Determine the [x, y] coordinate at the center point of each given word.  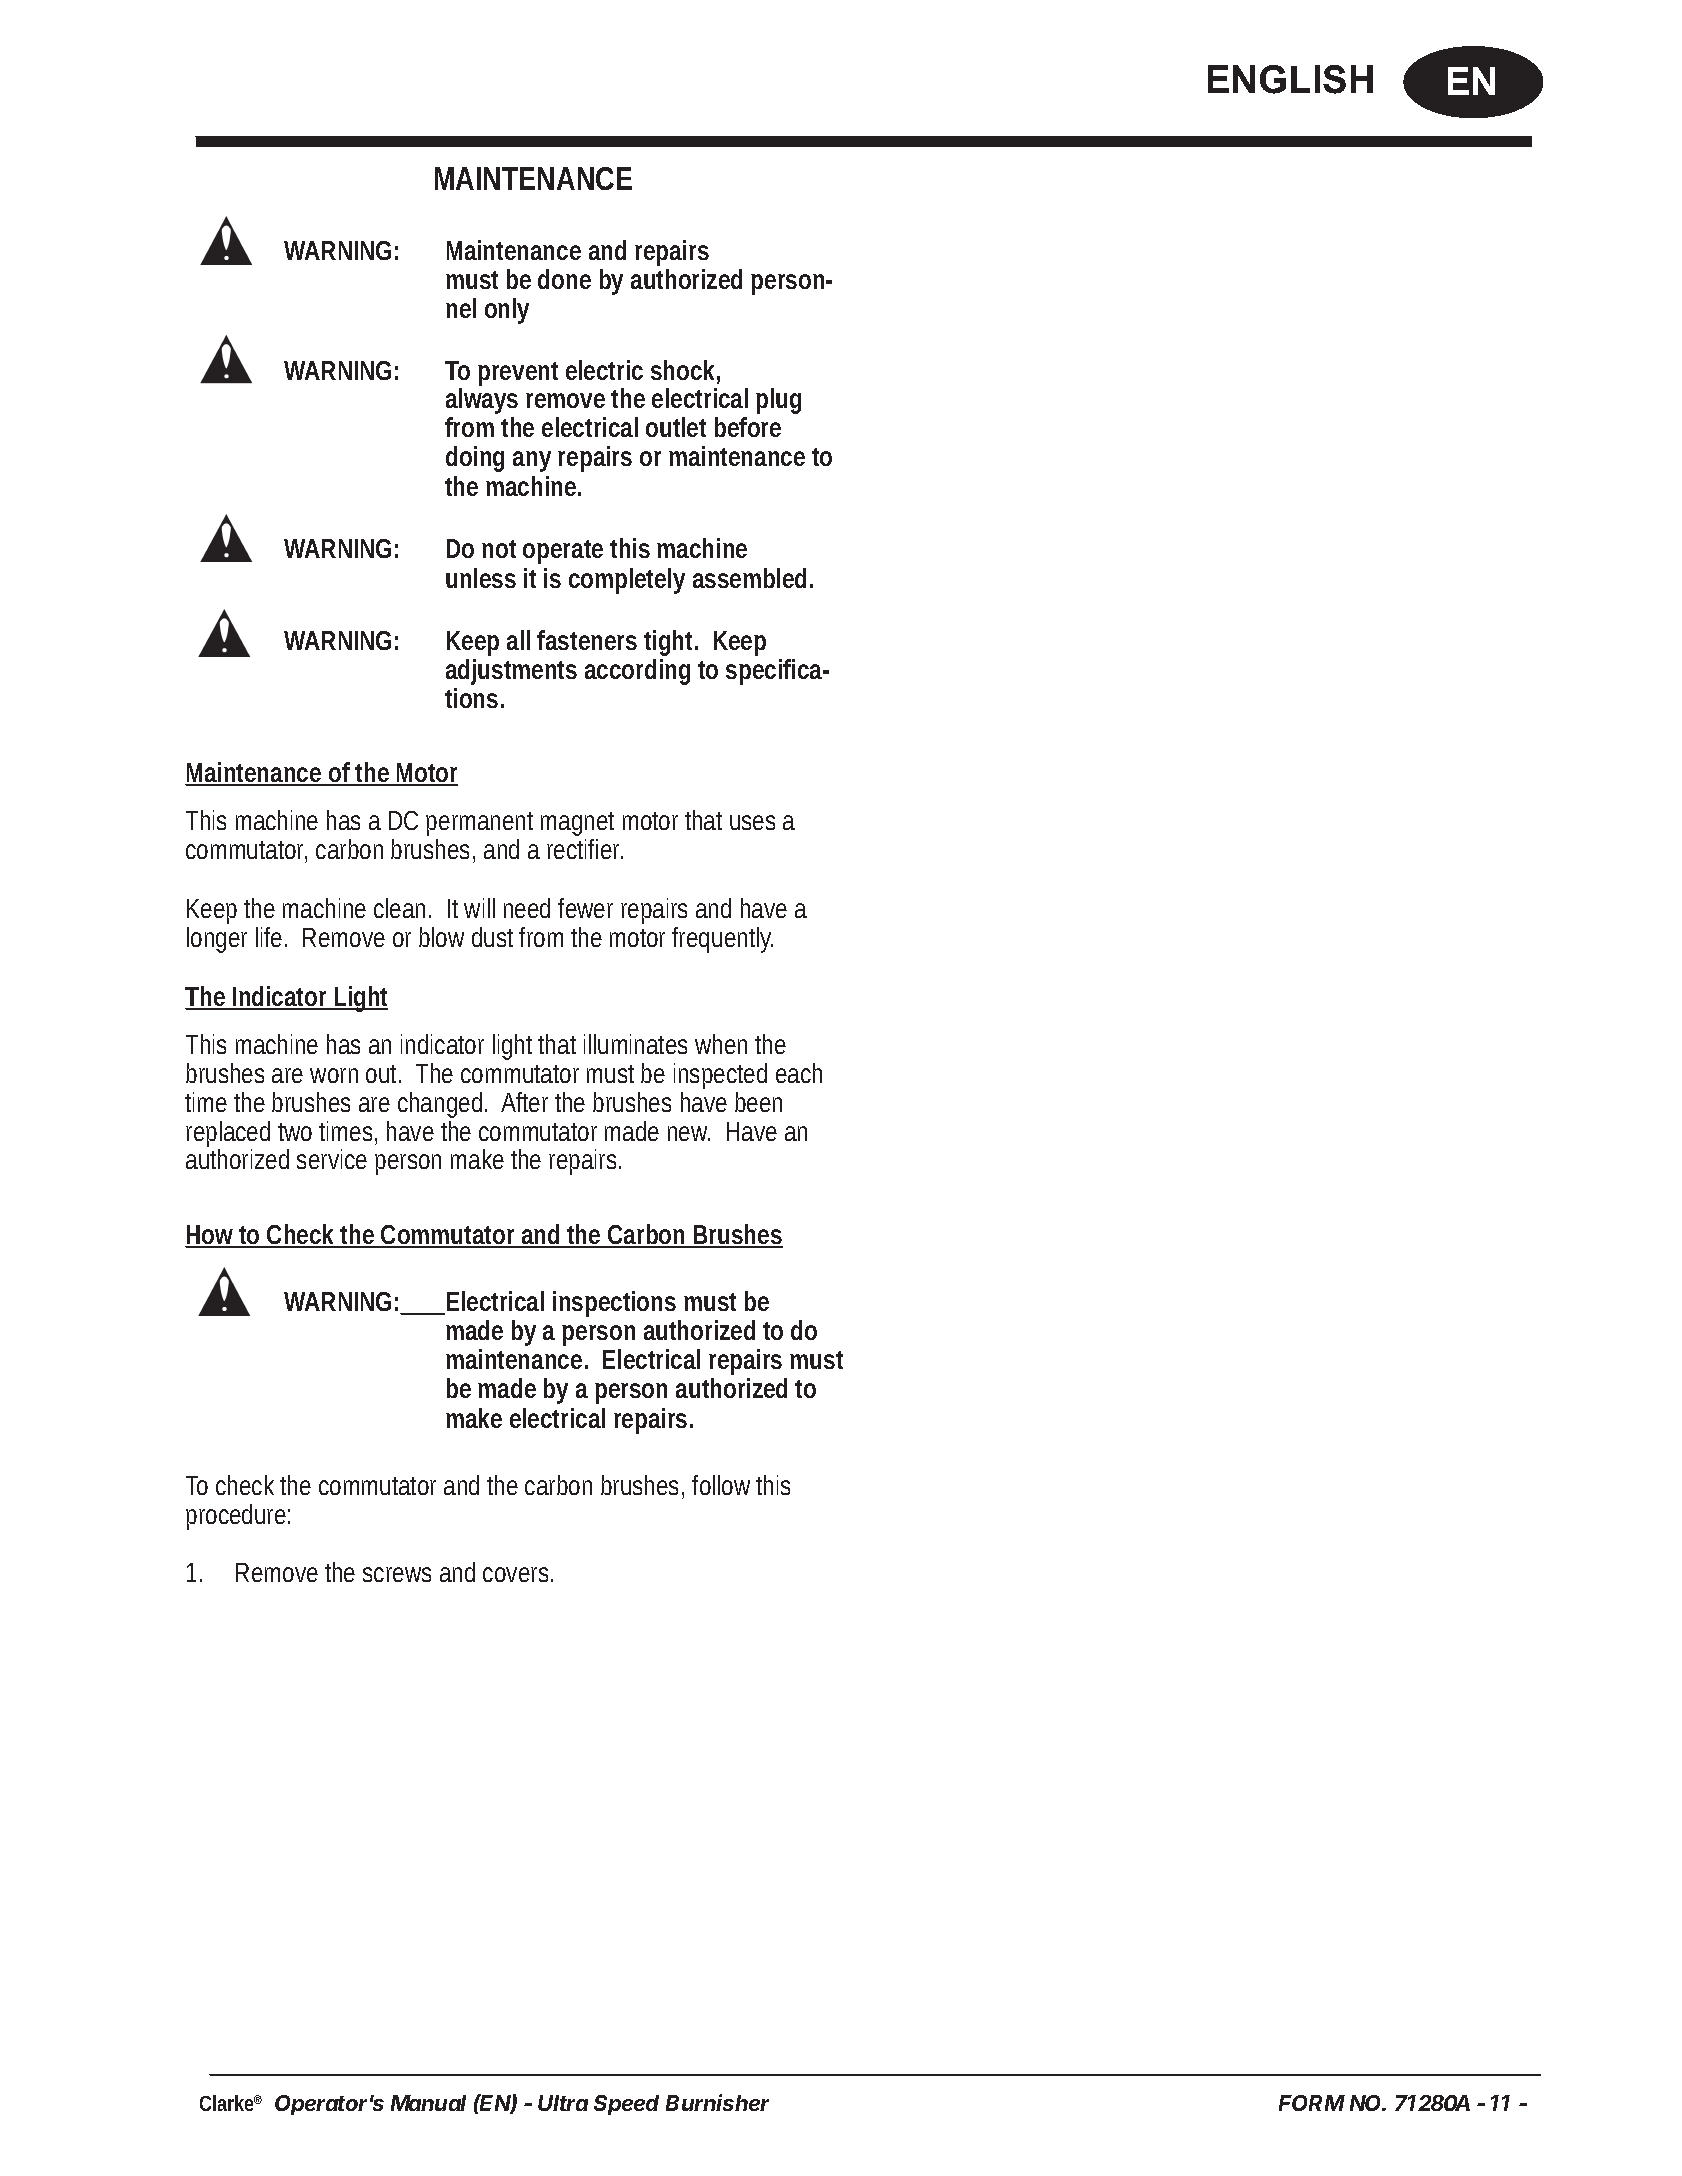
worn [334, 1075]
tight [670, 645]
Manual [428, 2103]
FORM [1312, 2103]
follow [721, 1485]
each [799, 1073]
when [721, 1044]
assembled [749, 578]
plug [778, 401]
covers [515, 1574]
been [758, 1102]
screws [397, 1574]
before [748, 427]
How [210, 1236]
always [482, 403]
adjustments [511, 672]
